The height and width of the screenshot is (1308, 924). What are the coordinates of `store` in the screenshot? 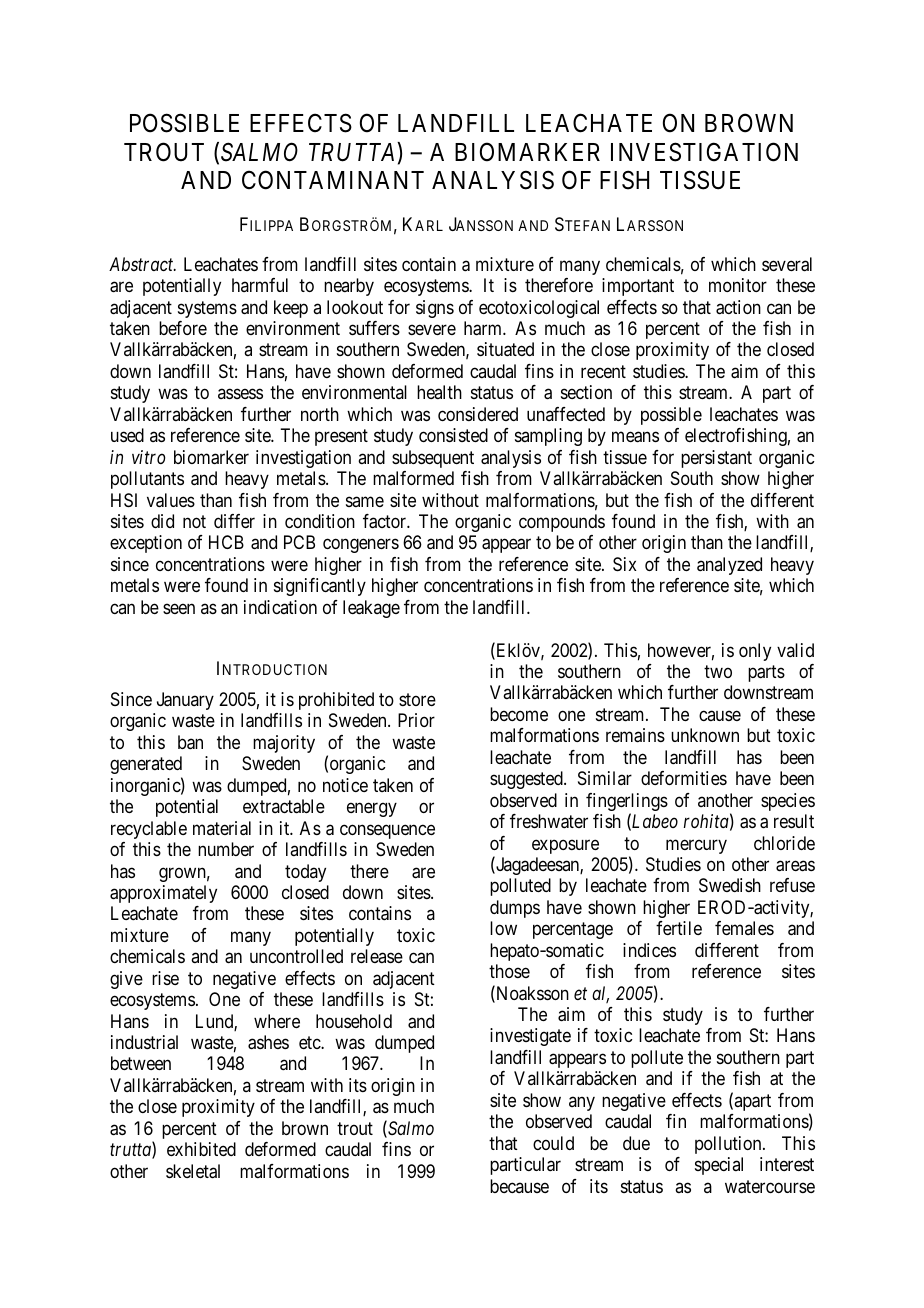 It's located at (417, 699).
